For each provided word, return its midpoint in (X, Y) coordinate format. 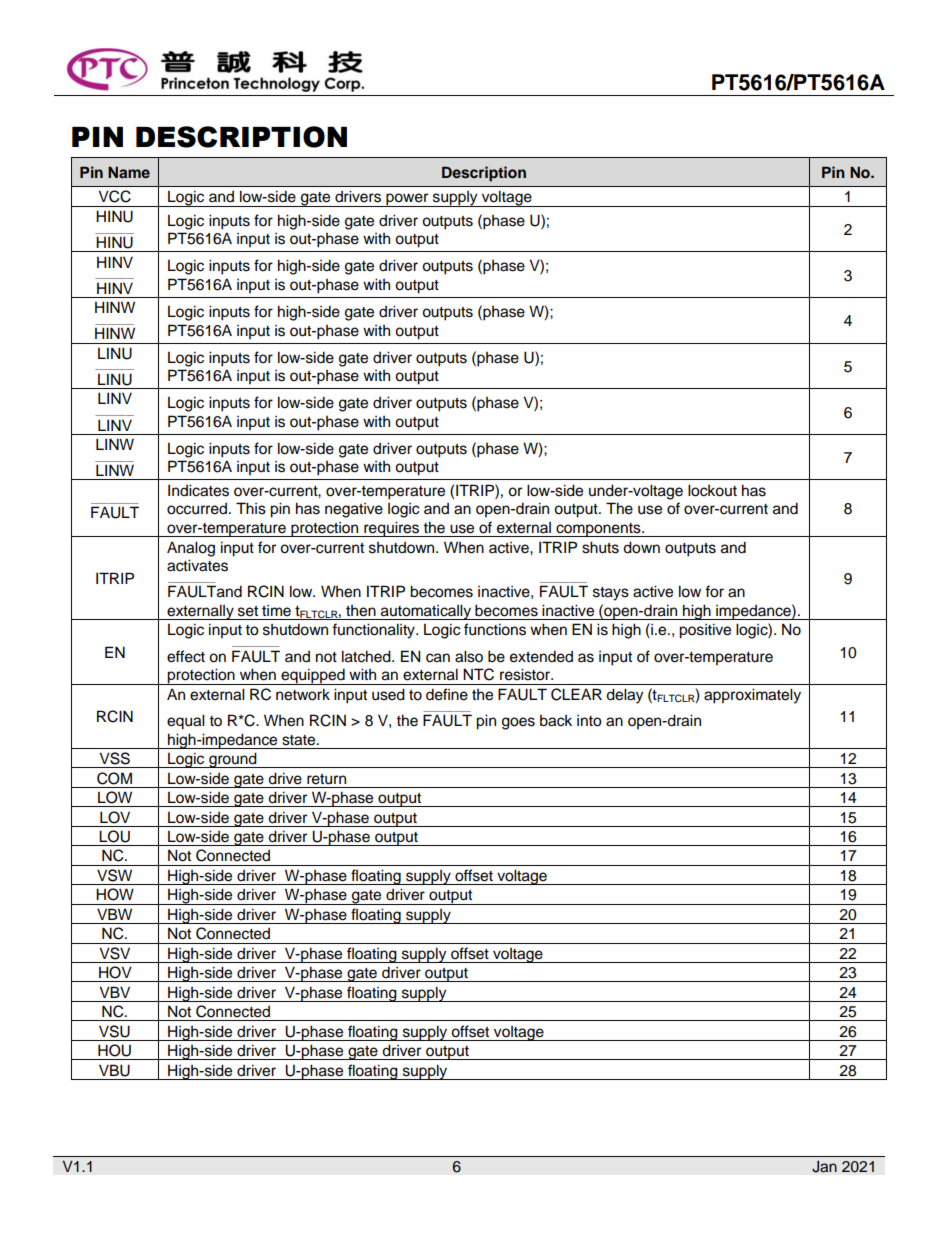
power (407, 200)
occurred (197, 509)
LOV (115, 817)
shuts (600, 547)
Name (129, 172)
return (326, 779)
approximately (752, 696)
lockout (712, 490)
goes (518, 723)
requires (392, 529)
